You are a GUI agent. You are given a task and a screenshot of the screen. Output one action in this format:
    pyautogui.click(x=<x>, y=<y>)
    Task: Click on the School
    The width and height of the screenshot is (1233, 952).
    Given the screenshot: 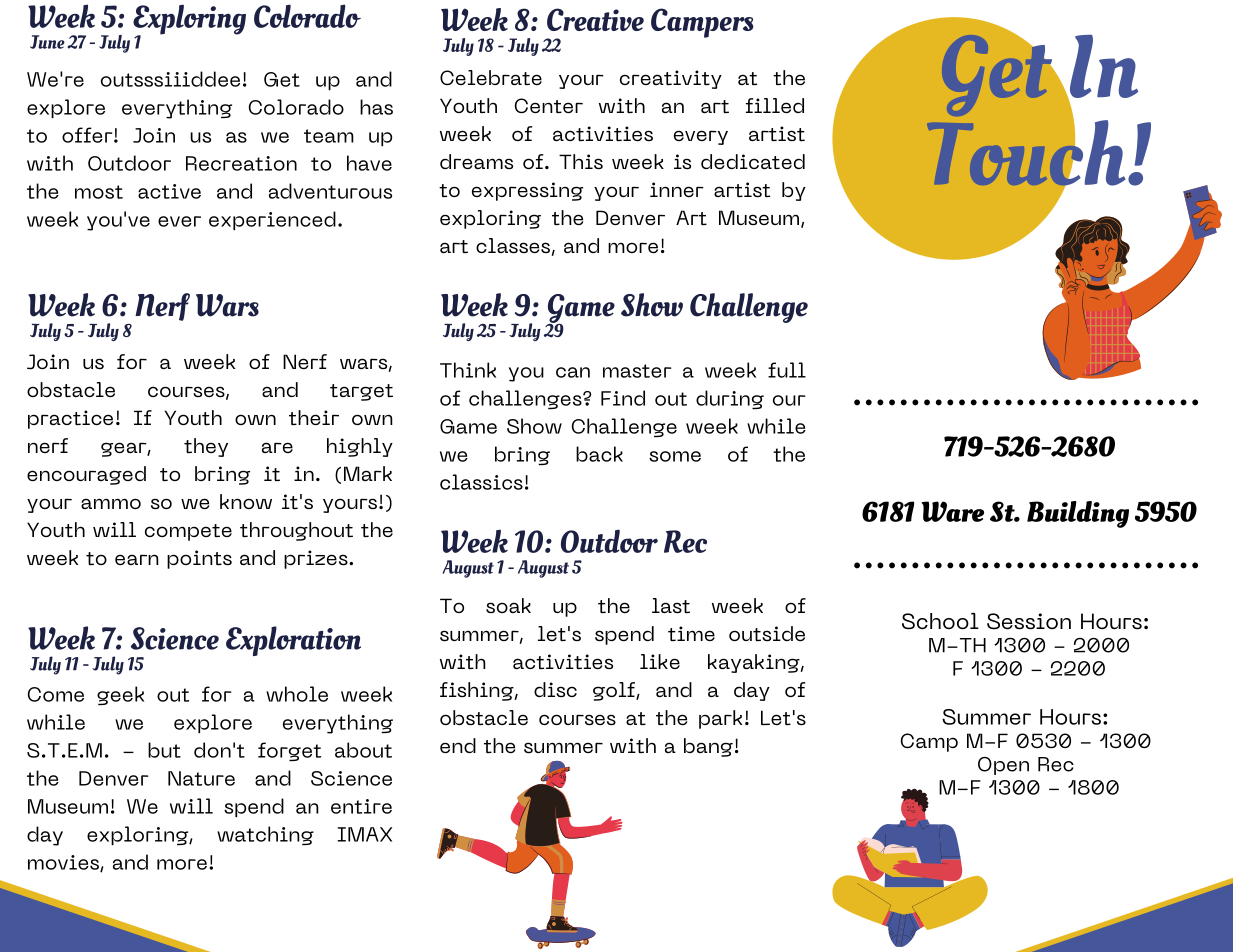 What is the action you would take?
    pyautogui.click(x=940, y=621)
